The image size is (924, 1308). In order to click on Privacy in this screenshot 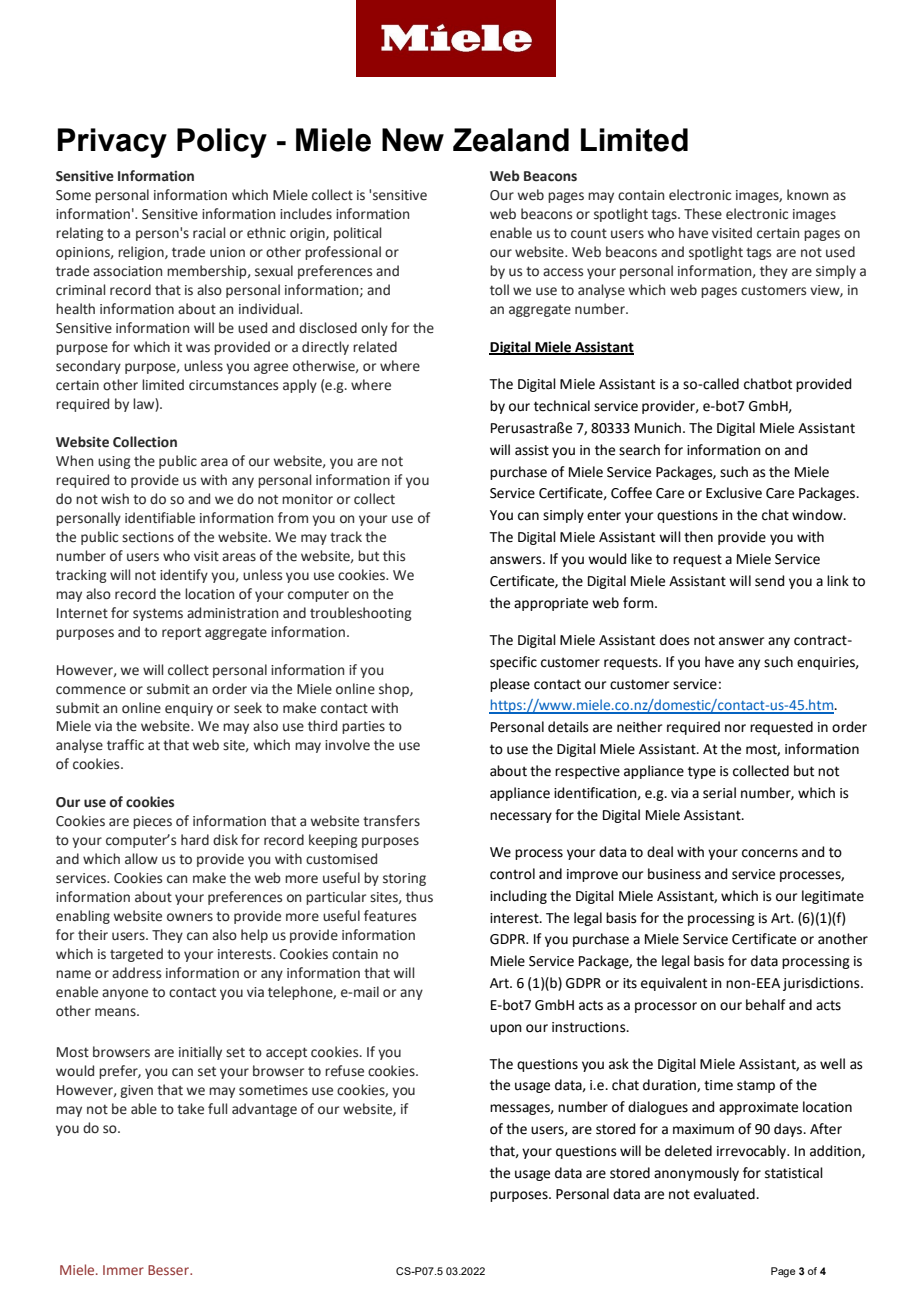, I will do `click(112, 143)`.
